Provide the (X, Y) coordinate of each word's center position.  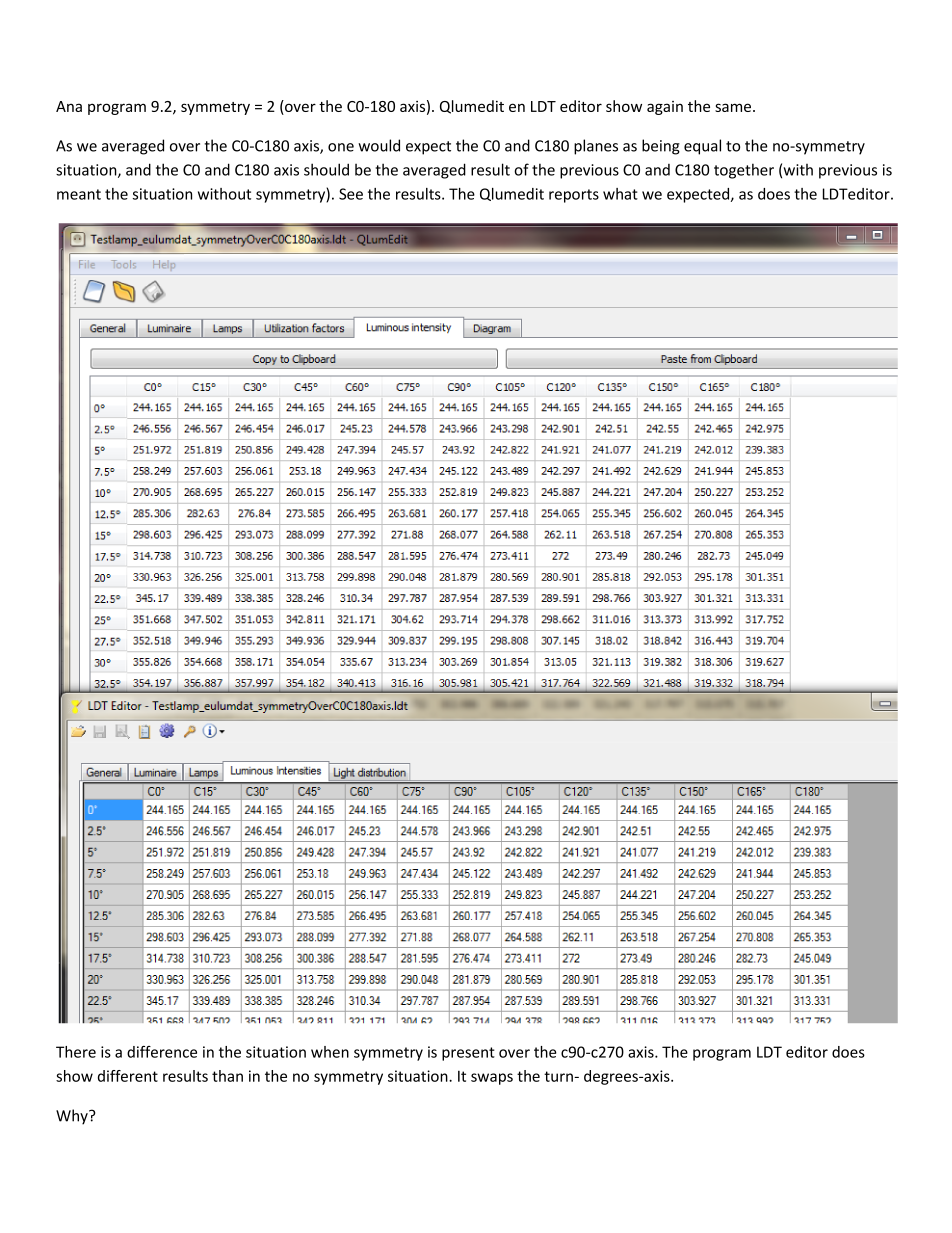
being (661, 147)
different (128, 1076)
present (468, 1054)
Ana (69, 106)
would (379, 145)
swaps (492, 1079)
